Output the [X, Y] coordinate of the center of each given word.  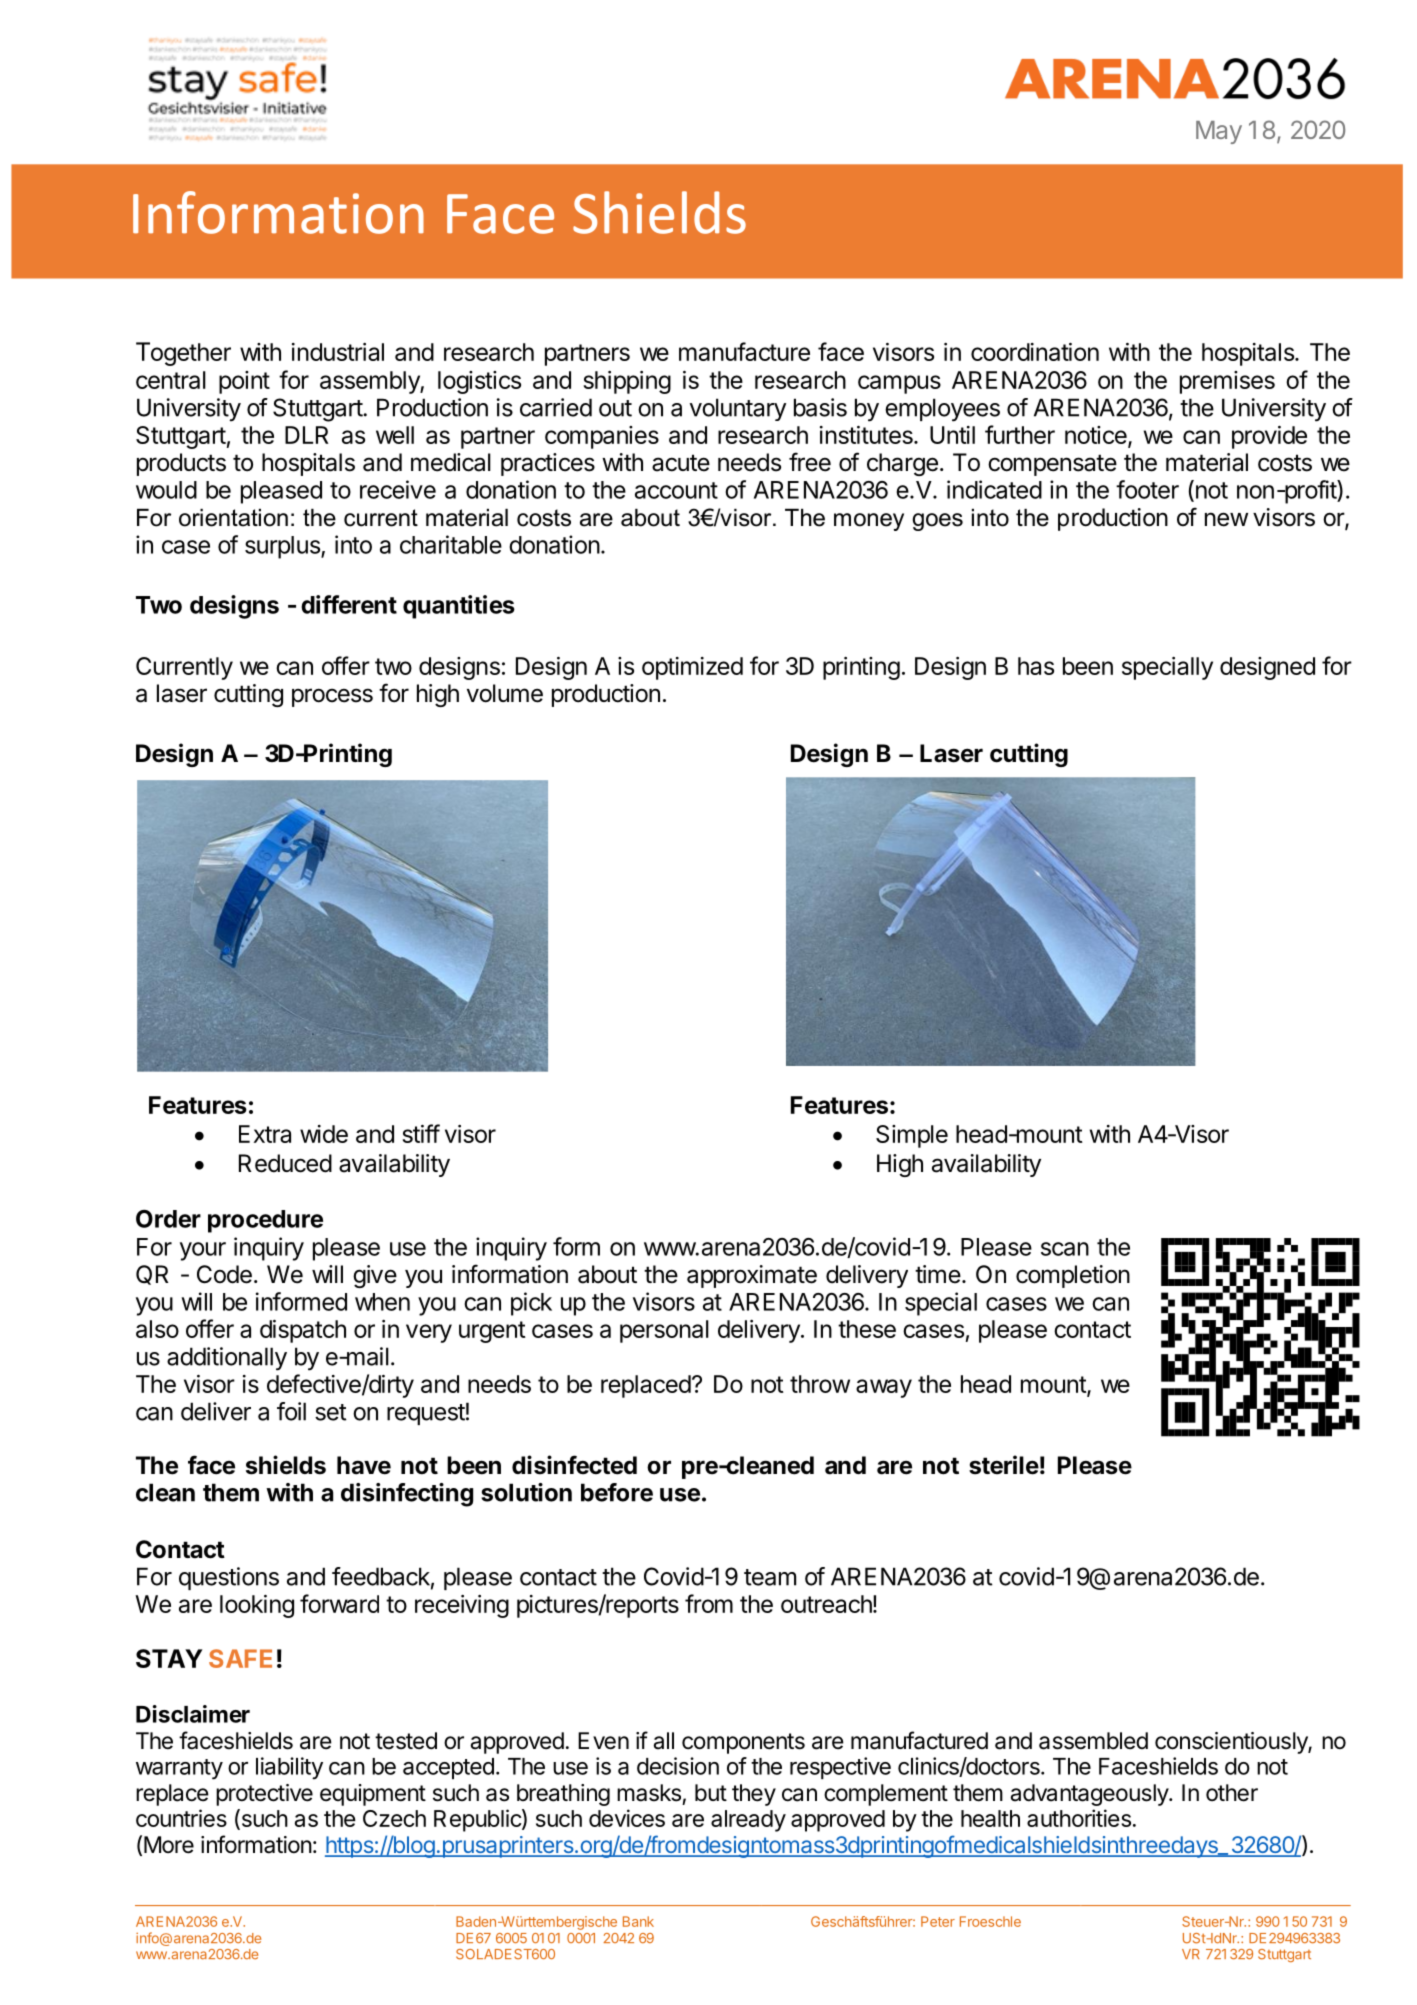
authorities [1079, 1818]
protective [264, 1795]
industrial [338, 352]
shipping [627, 382]
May [1219, 132]
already [748, 1821]
